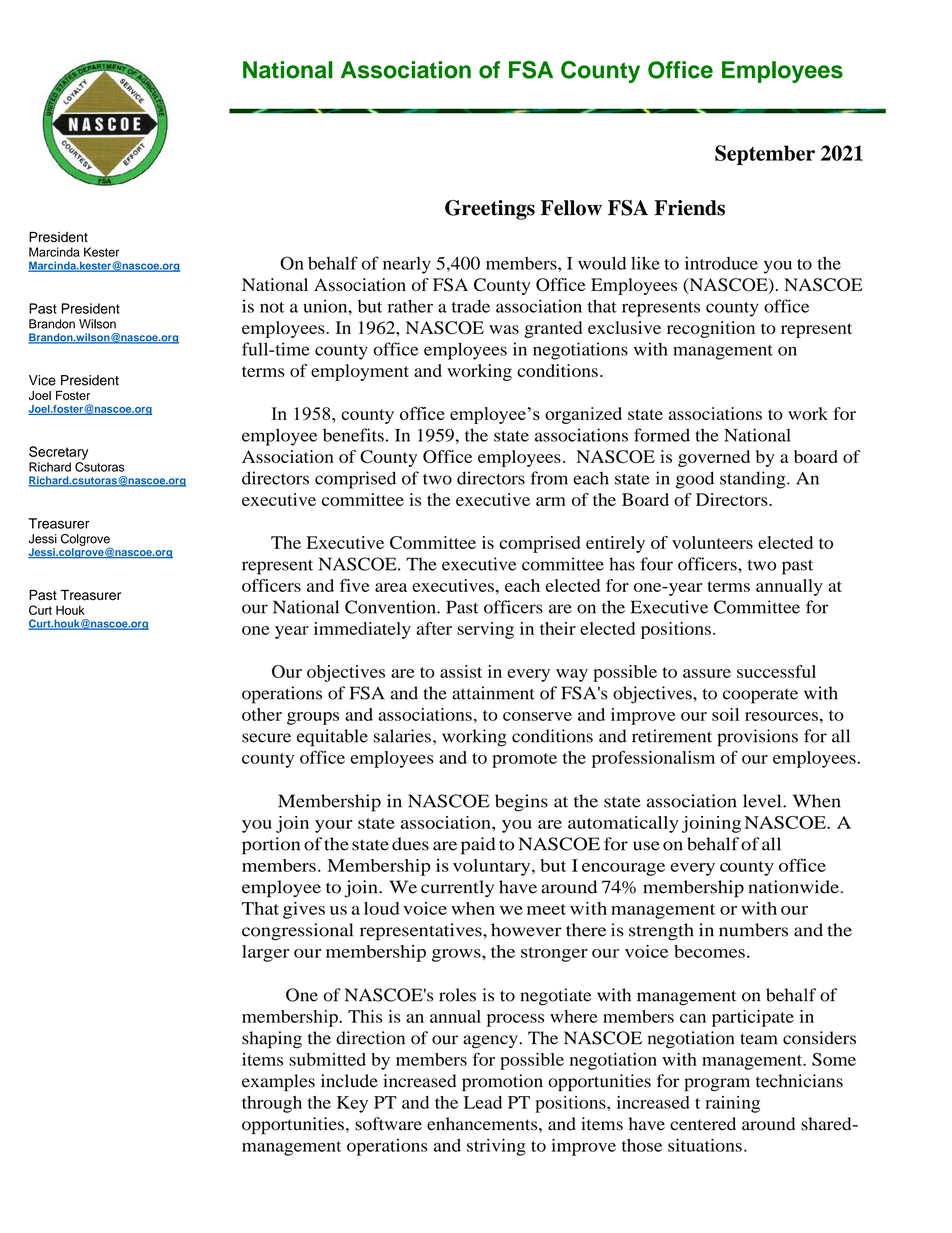 The image size is (952, 1233). Describe the element at coordinates (763, 801) in the document. I see `level` at that location.
